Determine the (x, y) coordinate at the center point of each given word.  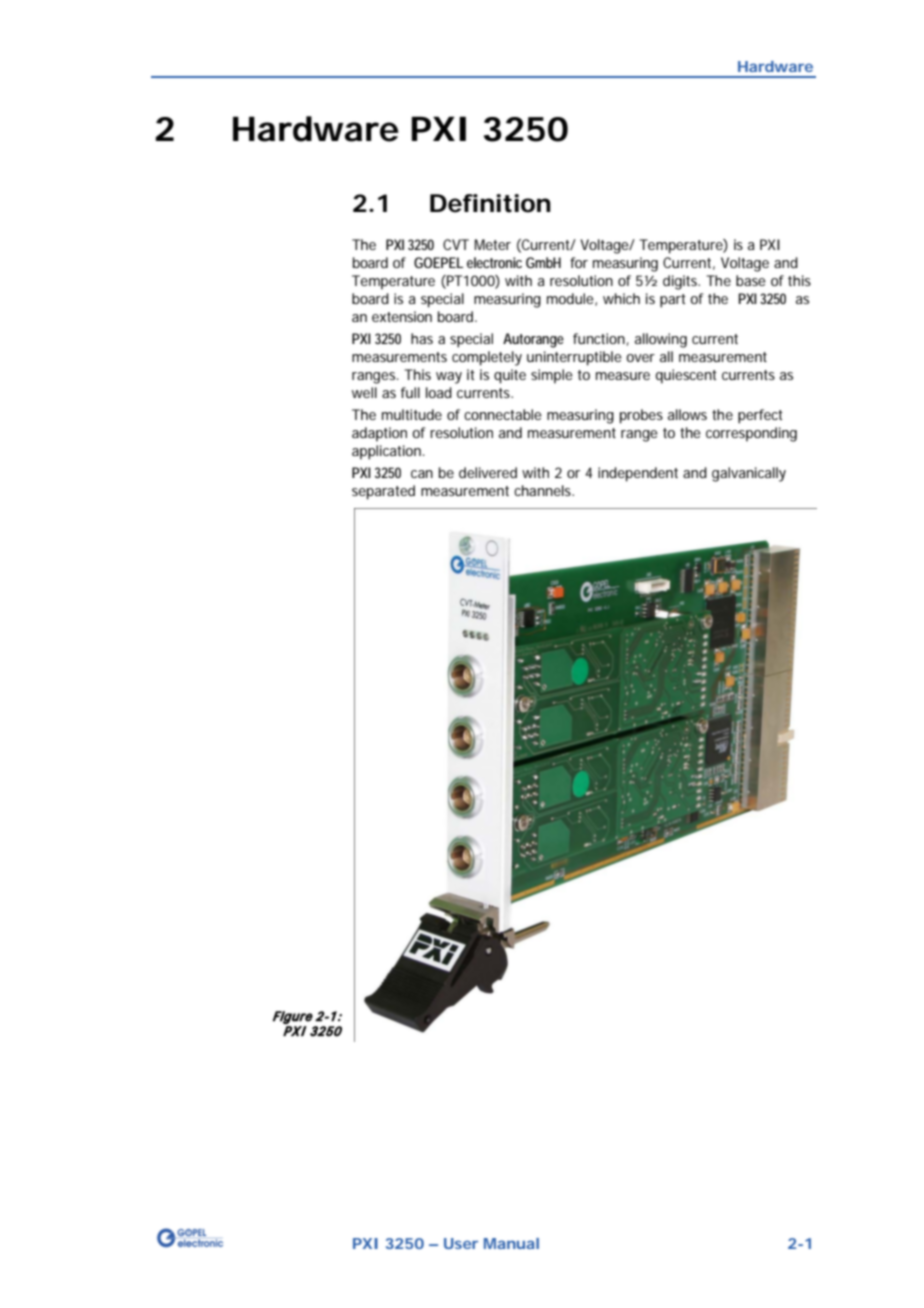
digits (681, 282)
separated (383, 492)
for (579, 262)
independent (638, 474)
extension (402, 316)
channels (544, 490)
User (461, 1243)
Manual (511, 1243)
